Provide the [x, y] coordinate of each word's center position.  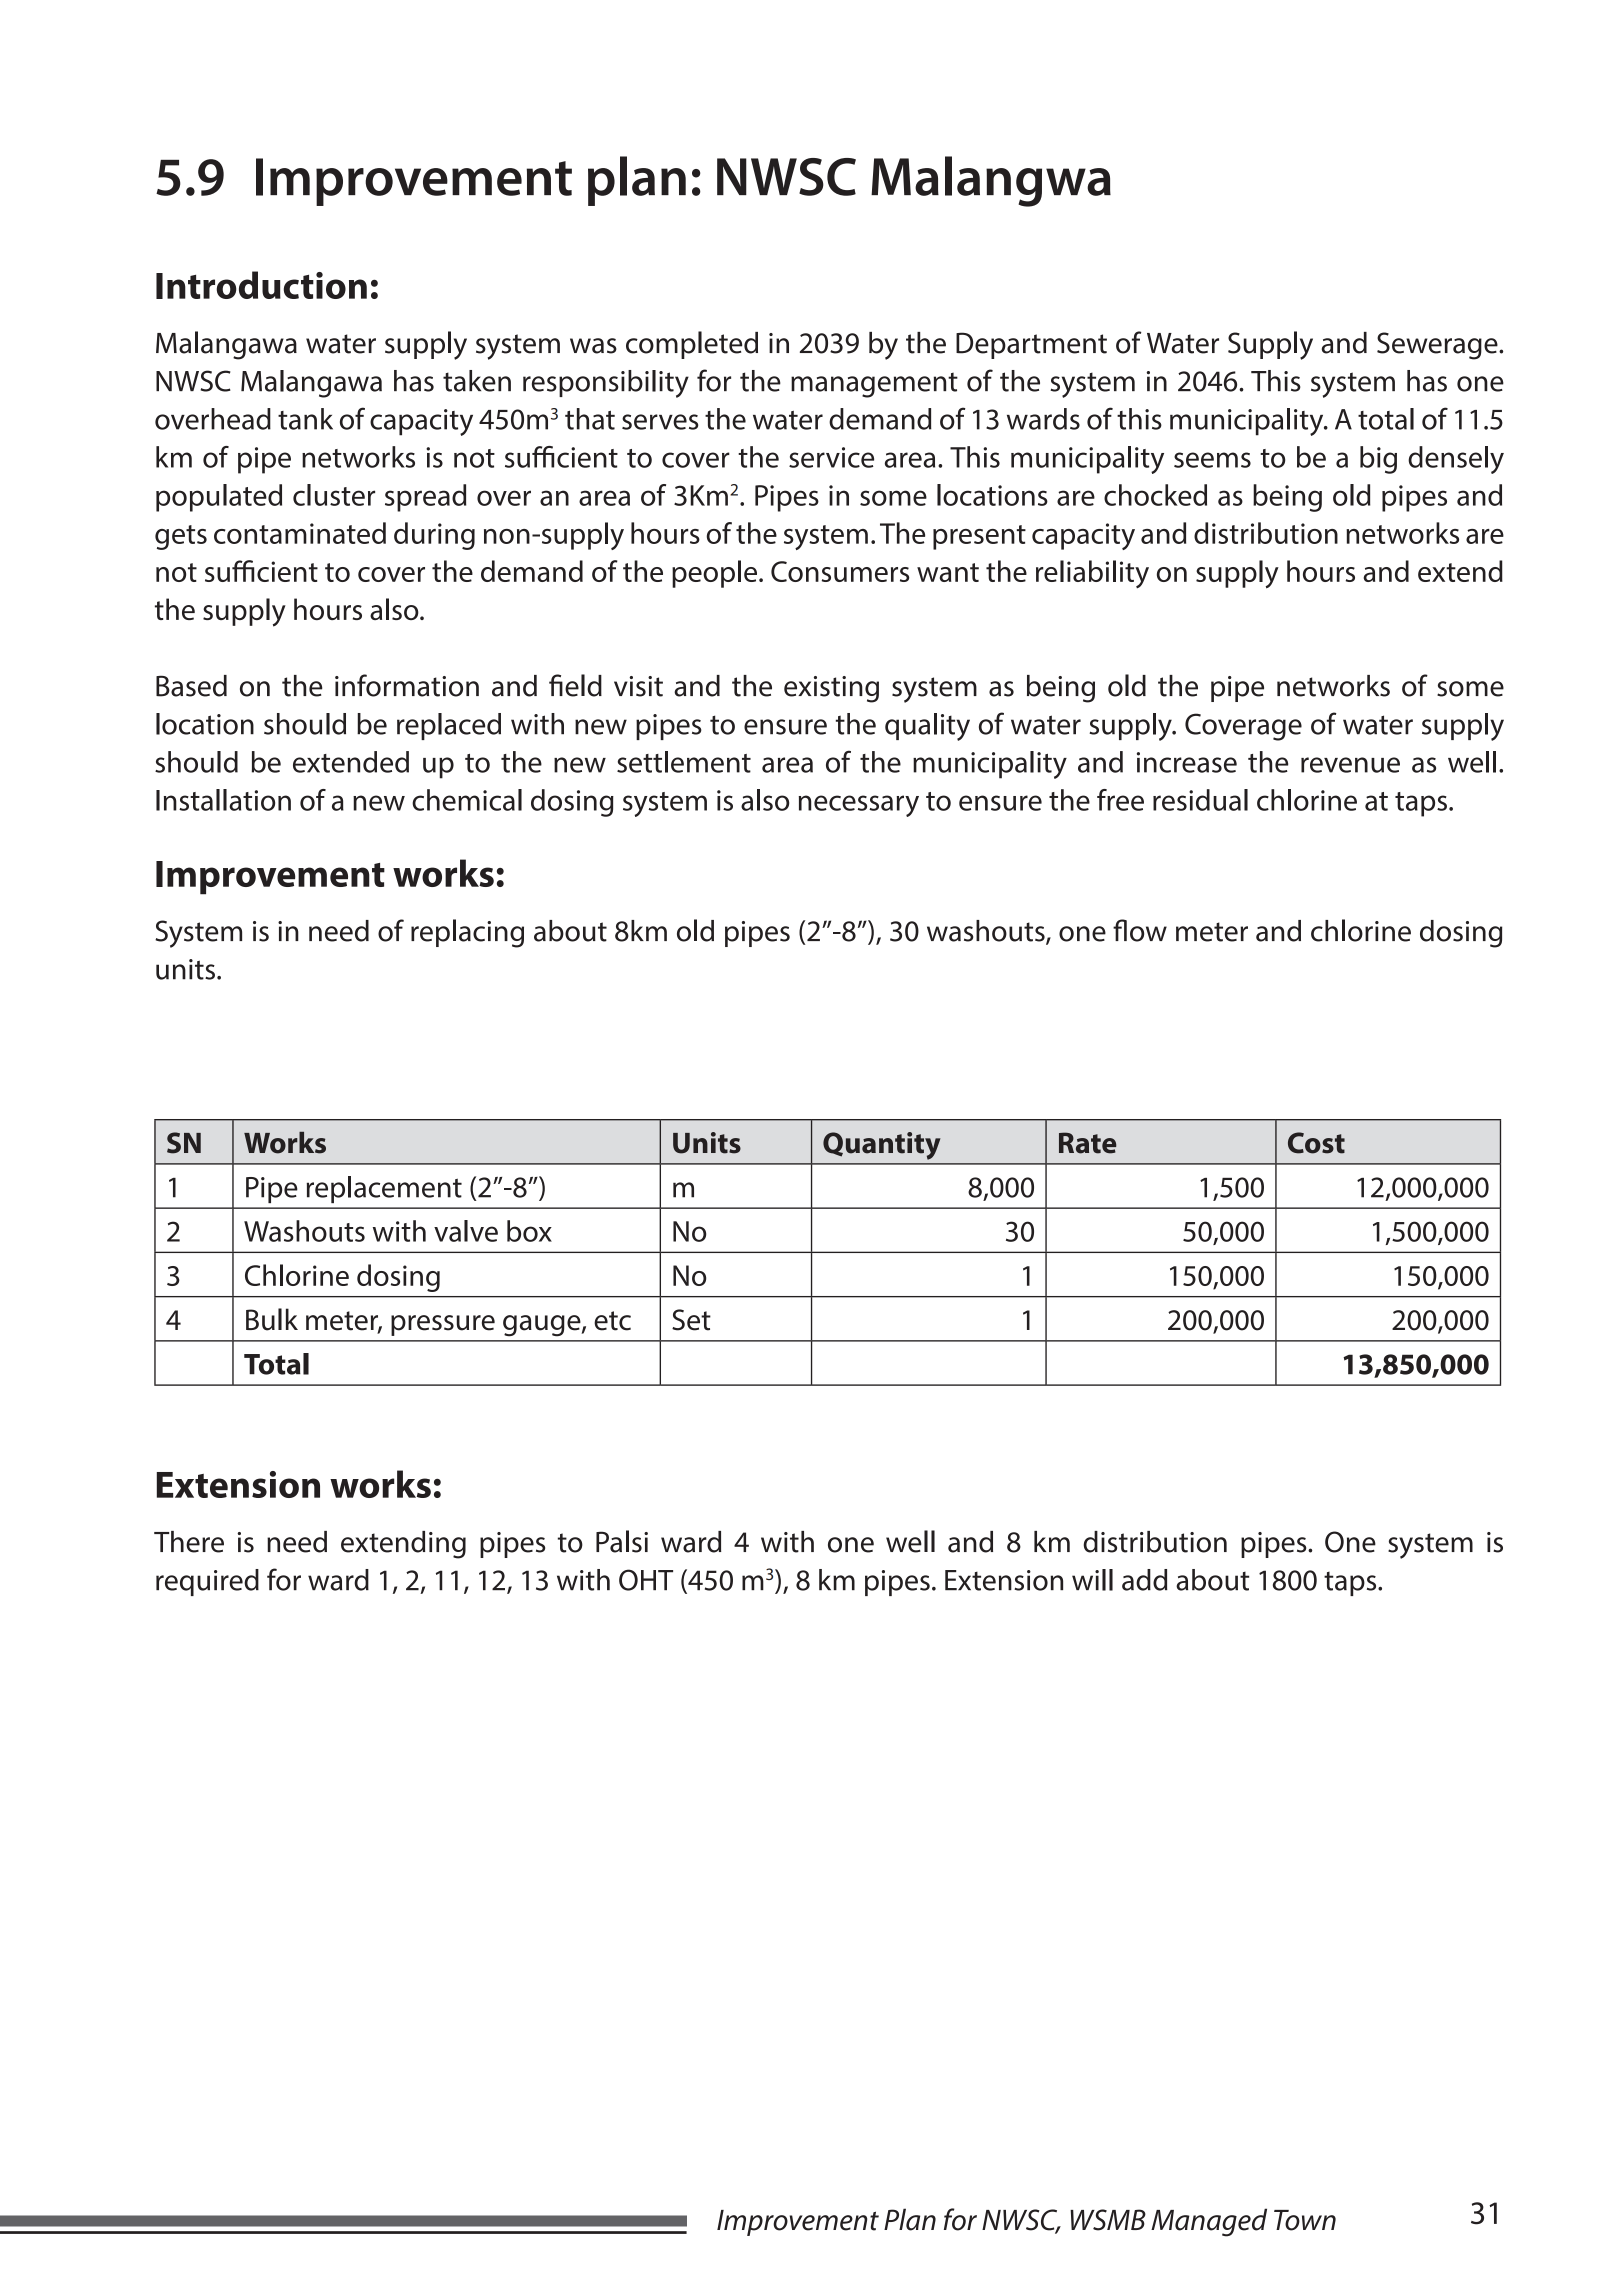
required [207, 1582]
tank [305, 419]
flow [1140, 930]
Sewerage [1438, 346]
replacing [467, 933]
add [1145, 1580]
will [1092, 1580]
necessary [859, 806]
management [874, 385]
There [189, 1542]
